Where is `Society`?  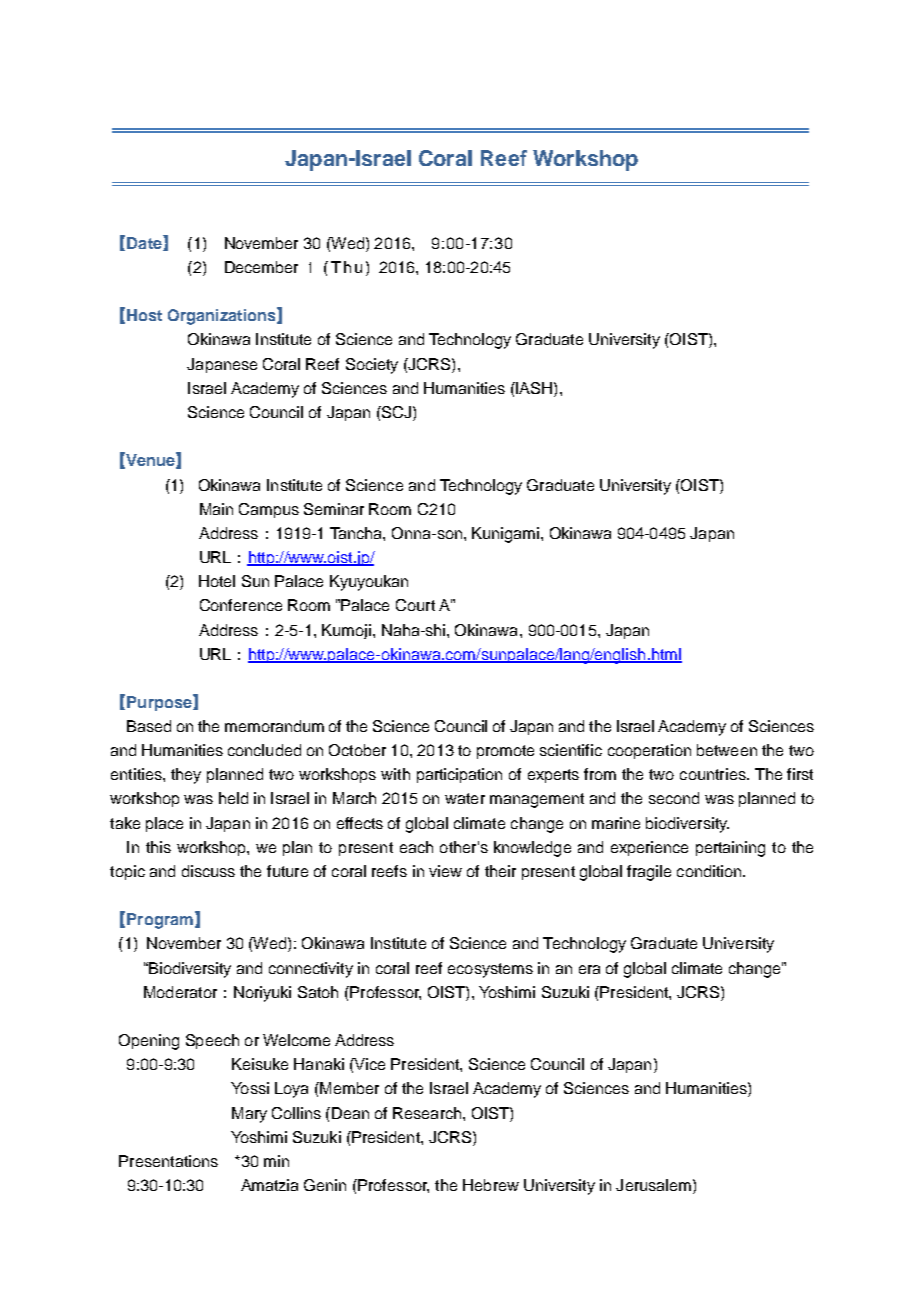
Society is located at coordinates (372, 366).
